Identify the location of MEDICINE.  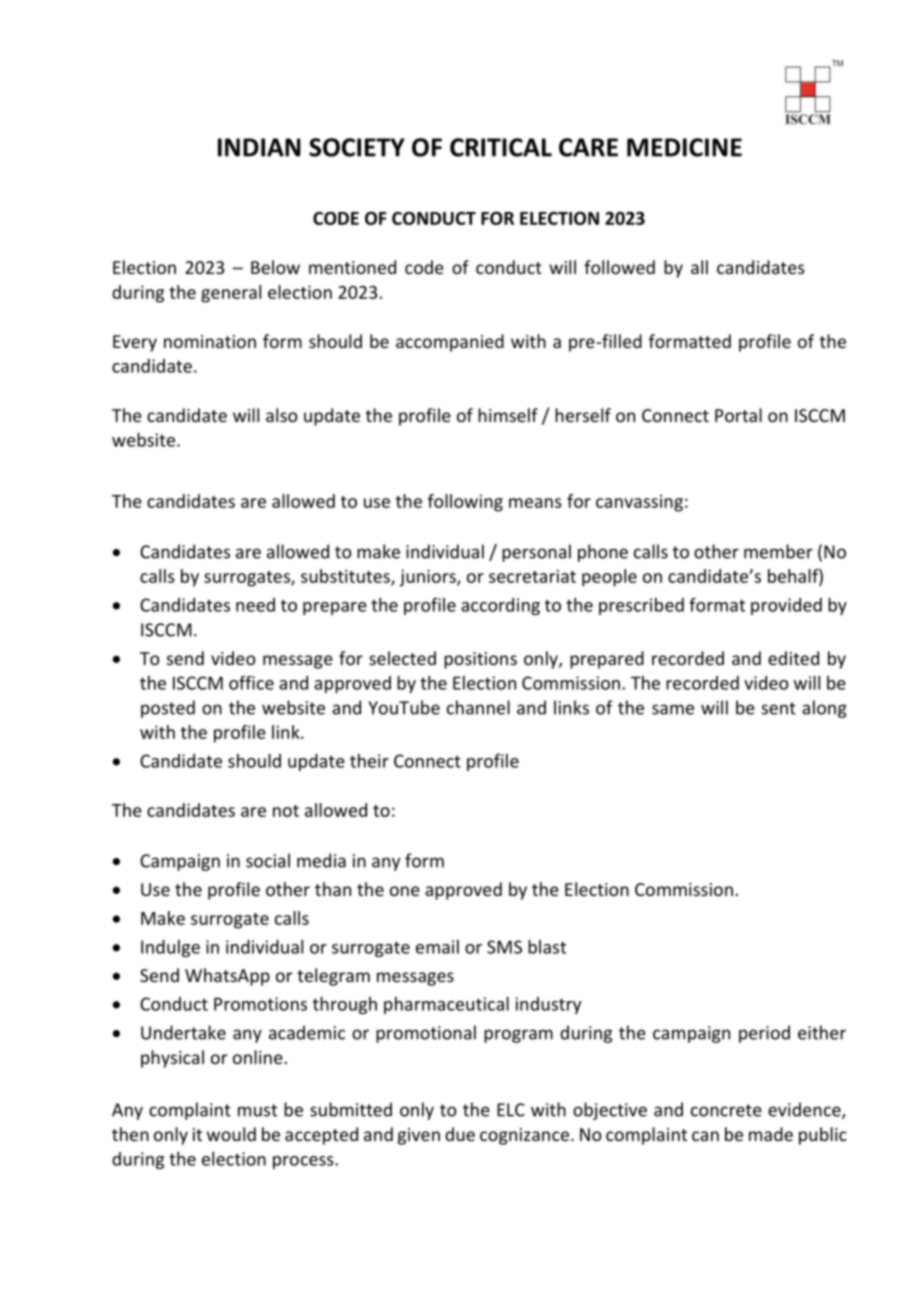
(684, 147).
